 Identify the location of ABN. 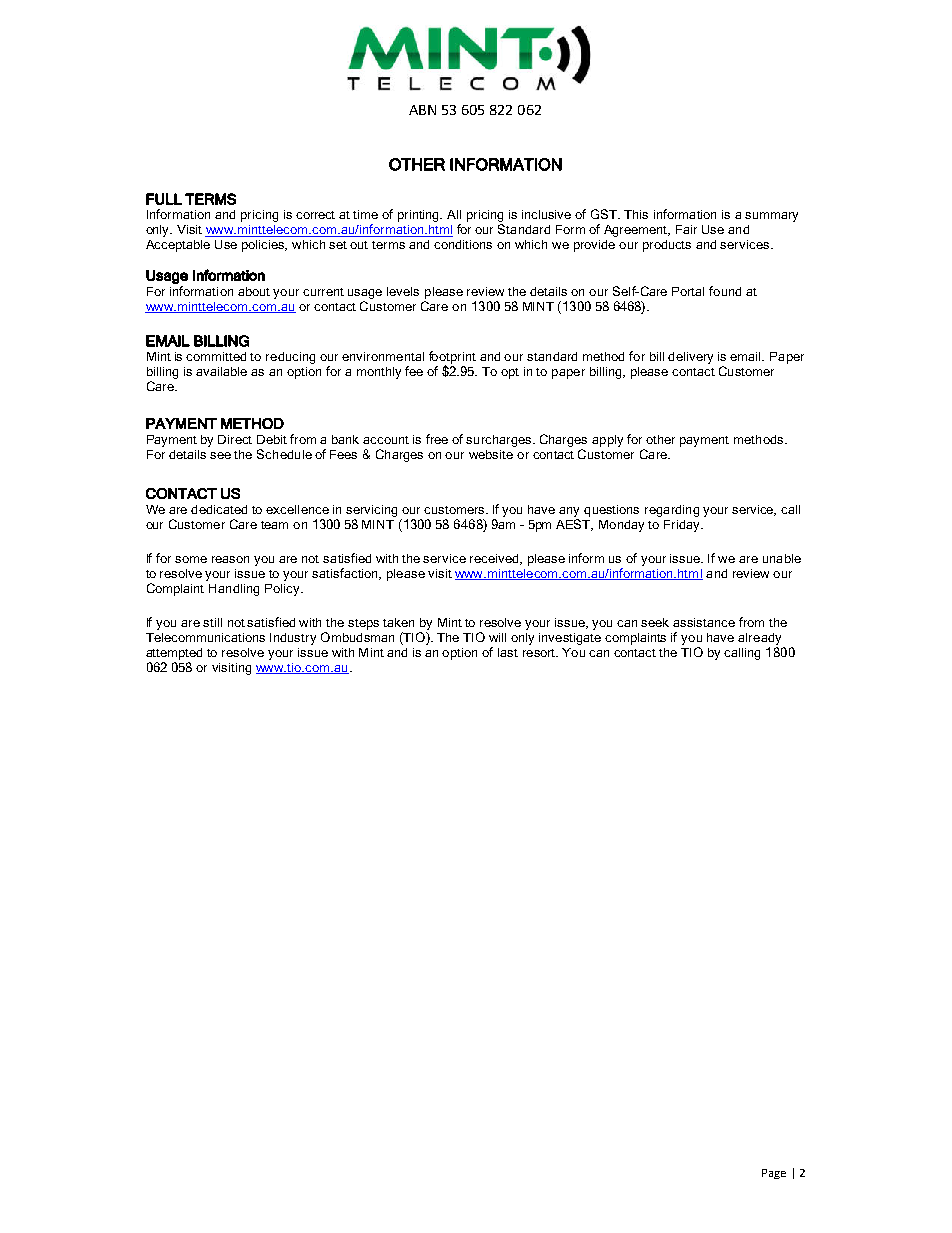
(422, 110).
